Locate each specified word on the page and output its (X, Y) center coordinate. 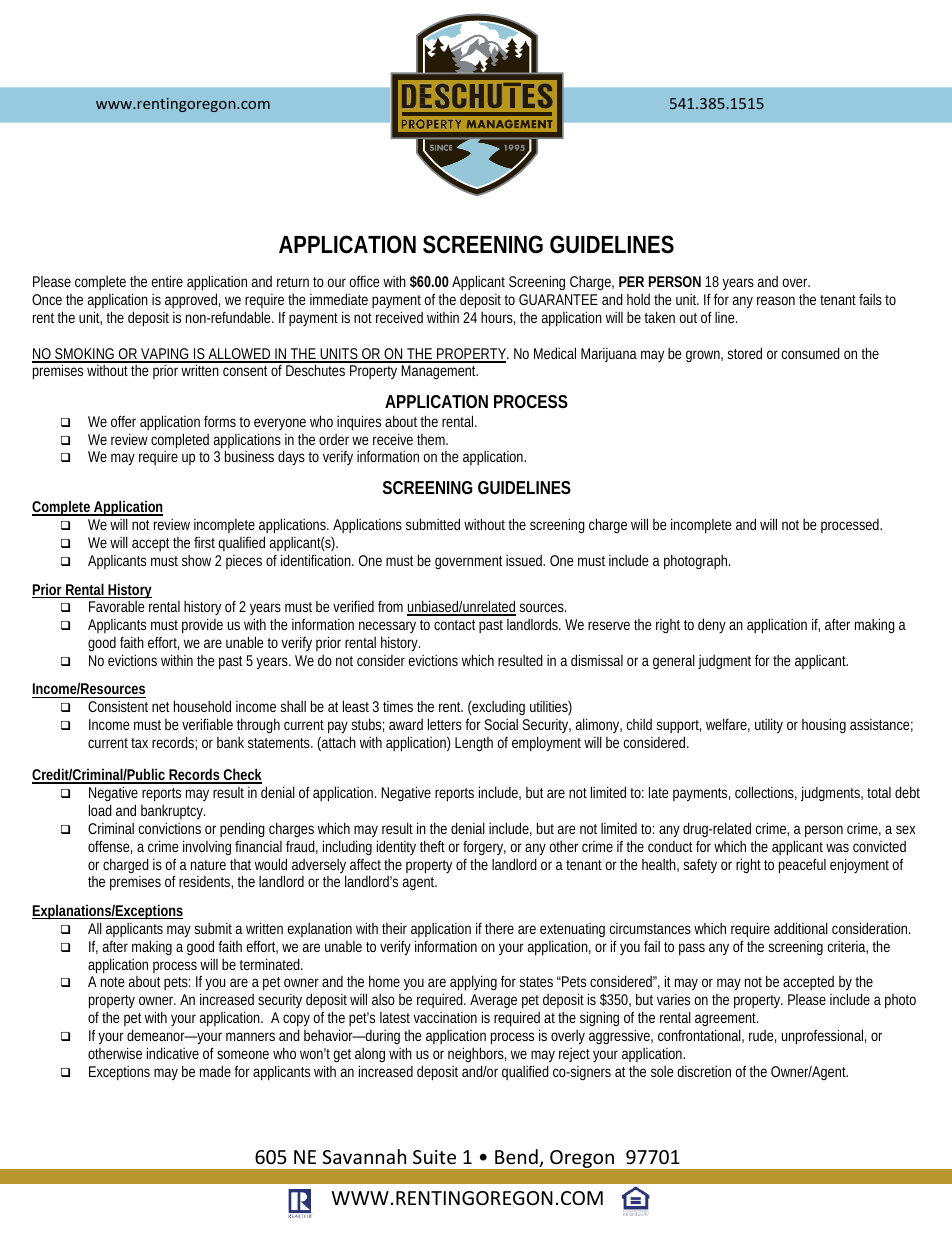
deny (712, 625)
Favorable (117, 606)
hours (498, 318)
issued (525, 560)
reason (776, 300)
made (215, 1071)
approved (192, 300)
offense (110, 847)
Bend (517, 1158)
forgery (484, 848)
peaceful (802, 866)
